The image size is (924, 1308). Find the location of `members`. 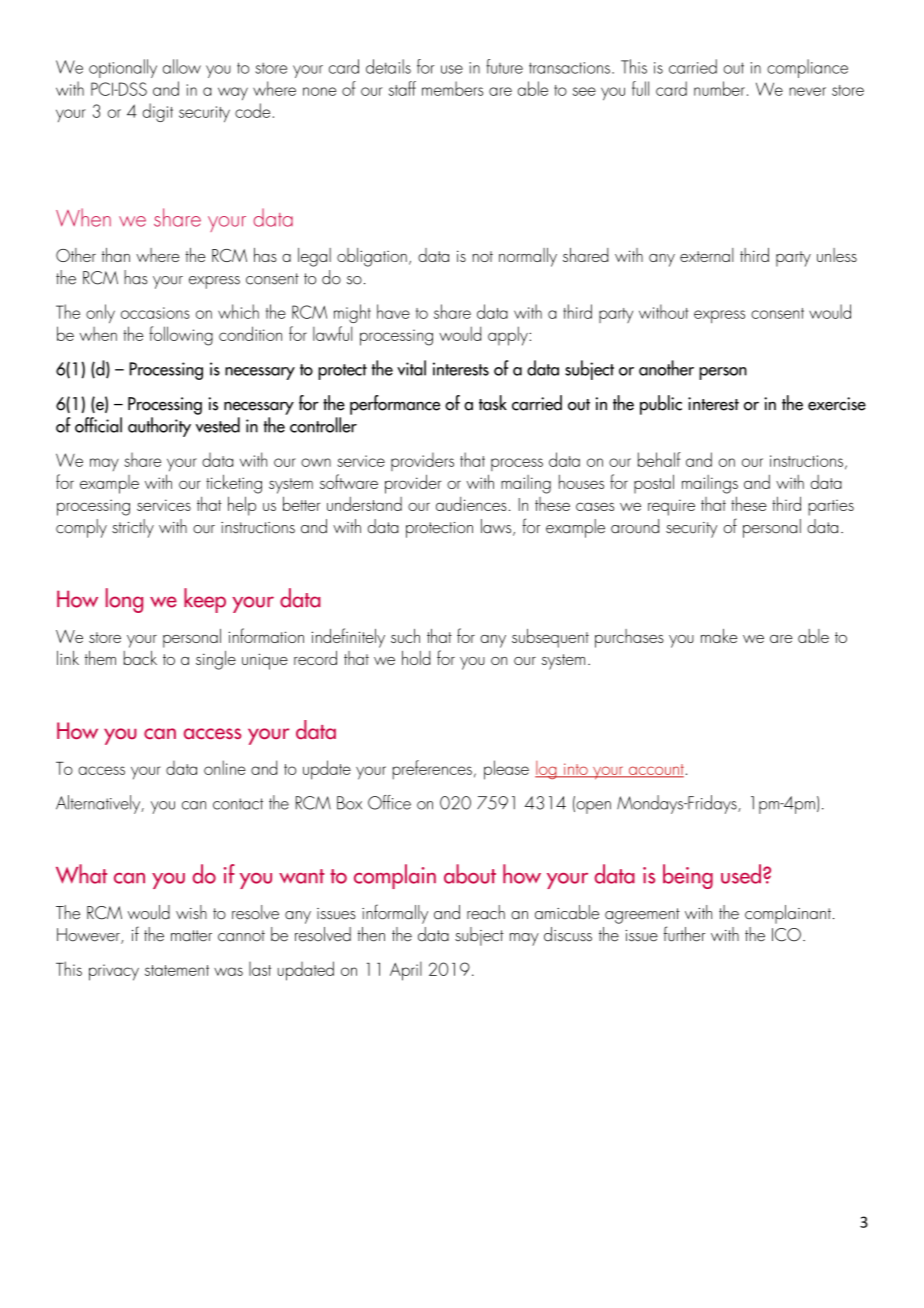

members is located at coordinates (452, 88).
